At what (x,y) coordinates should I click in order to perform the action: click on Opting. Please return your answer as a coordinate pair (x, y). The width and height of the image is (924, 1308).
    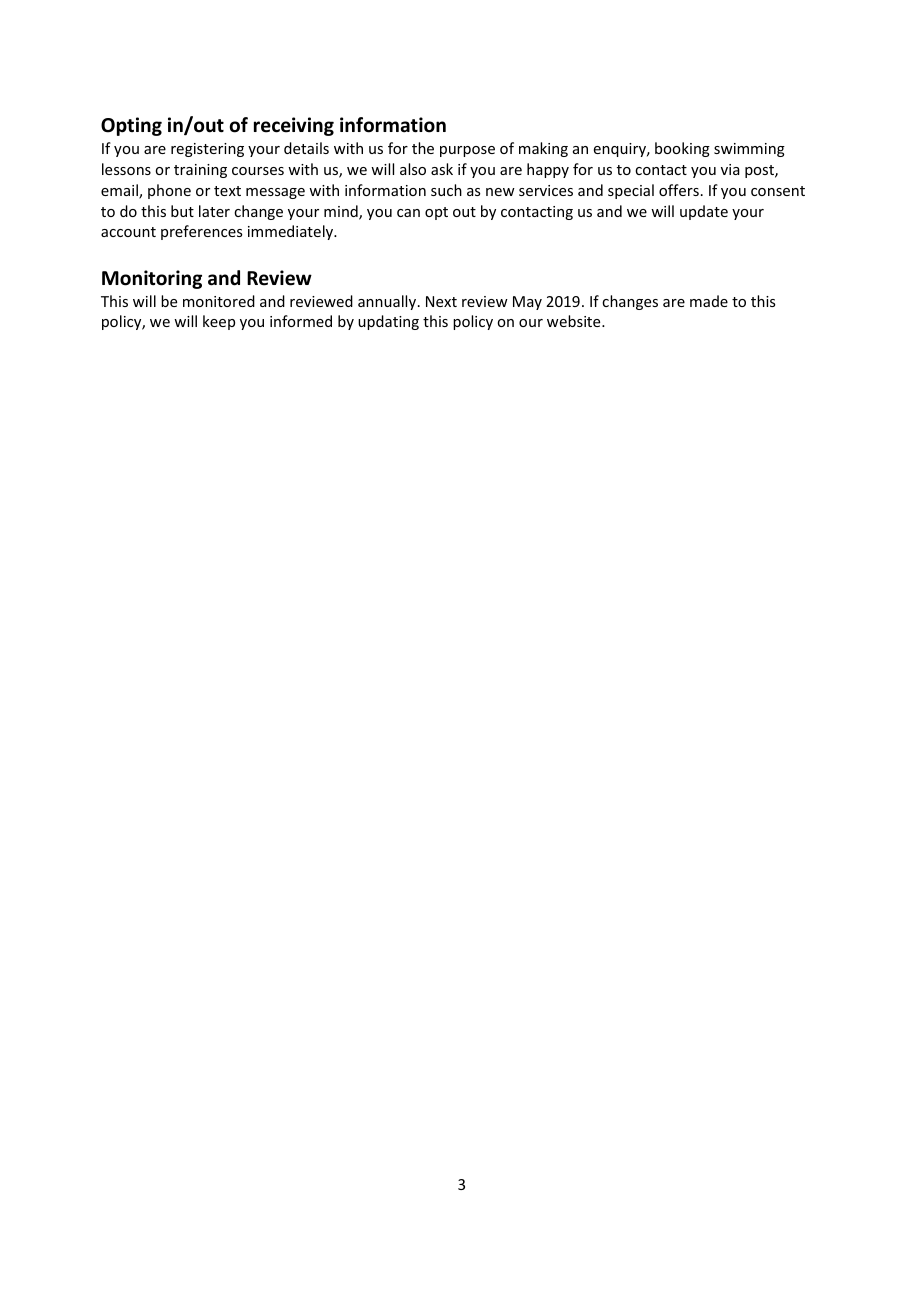
    Looking at the image, I should click on (131, 126).
